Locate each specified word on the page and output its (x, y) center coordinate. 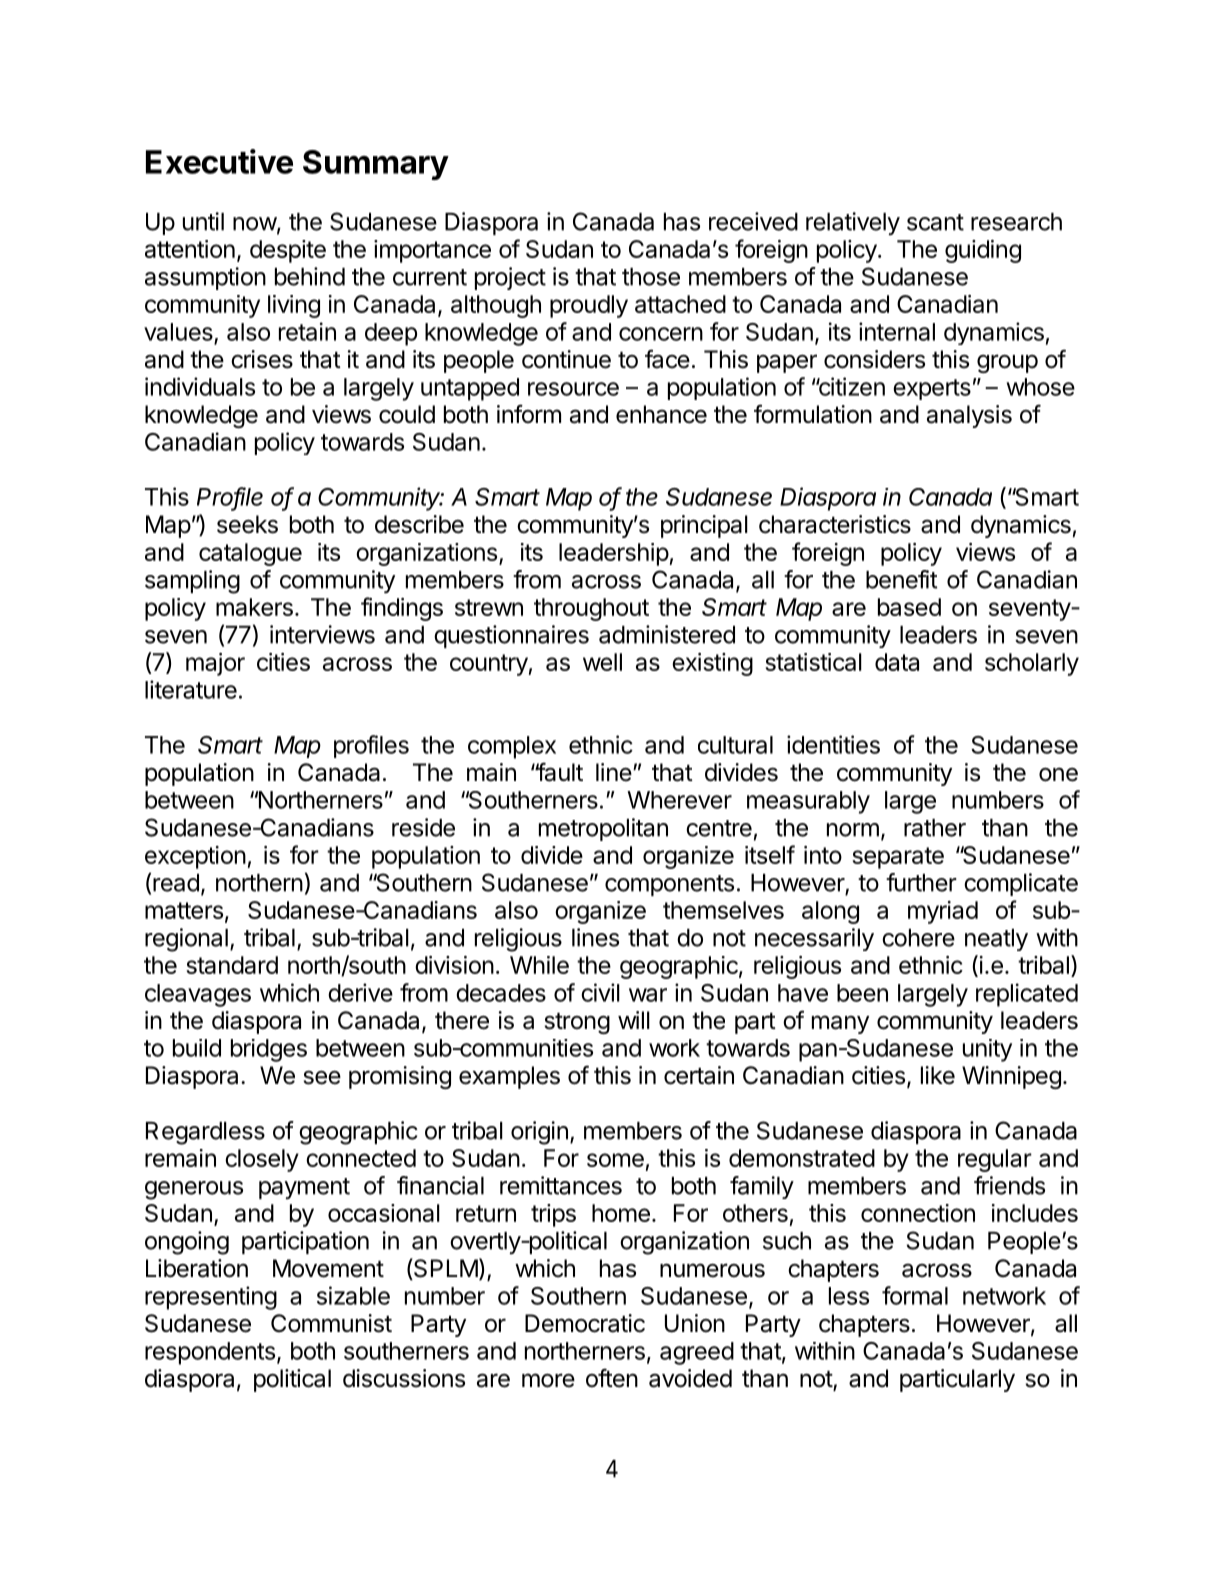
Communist (331, 1323)
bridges (269, 1050)
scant (935, 222)
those (651, 277)
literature (191, 689)
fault (559, 772)
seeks (247, 524)
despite (288, 251)
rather (935, 828)
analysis (969, 416)
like (938, 1075)
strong (577, 1023)
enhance (661, 414)
